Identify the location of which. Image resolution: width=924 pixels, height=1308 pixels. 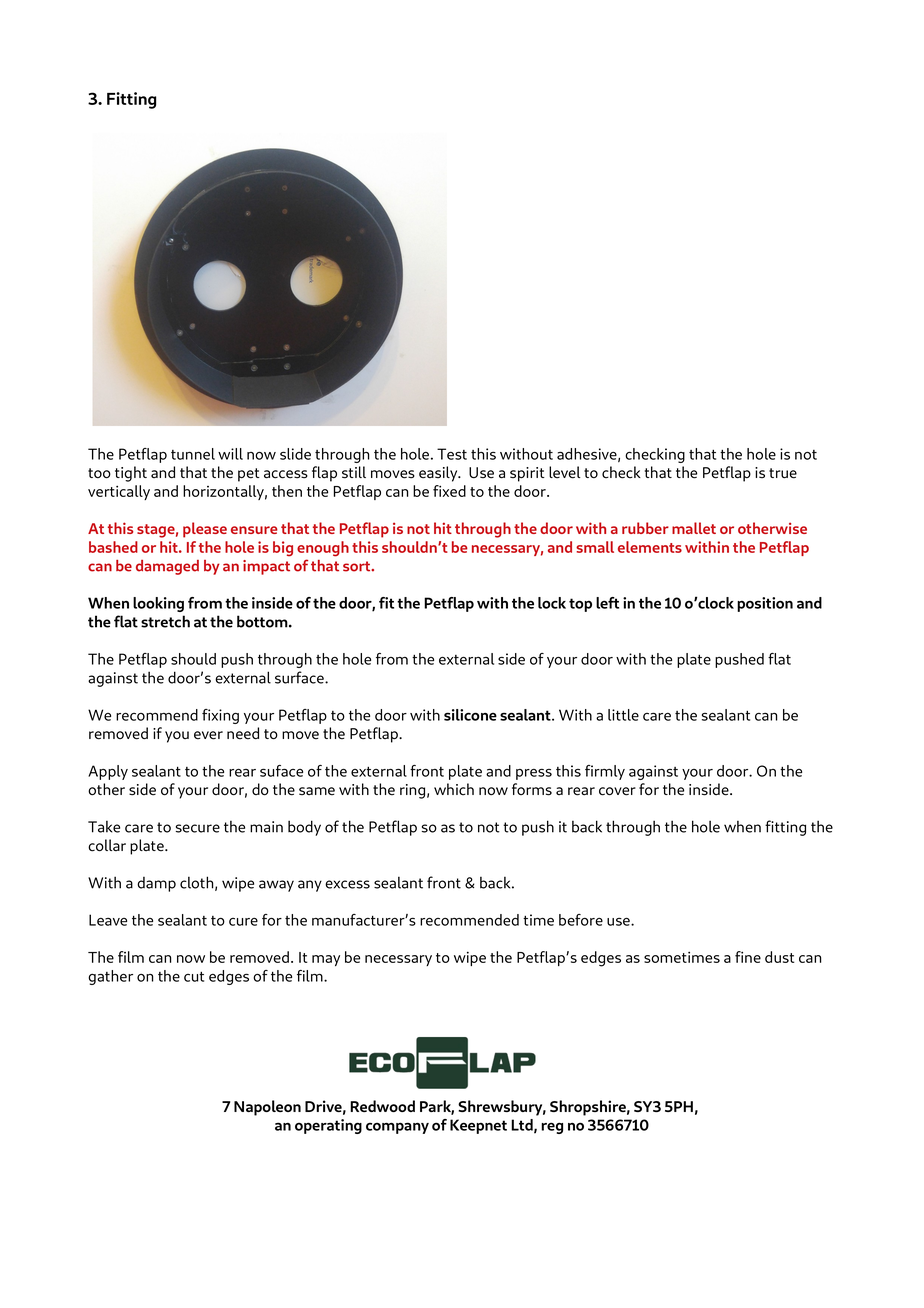
(454, 789).
